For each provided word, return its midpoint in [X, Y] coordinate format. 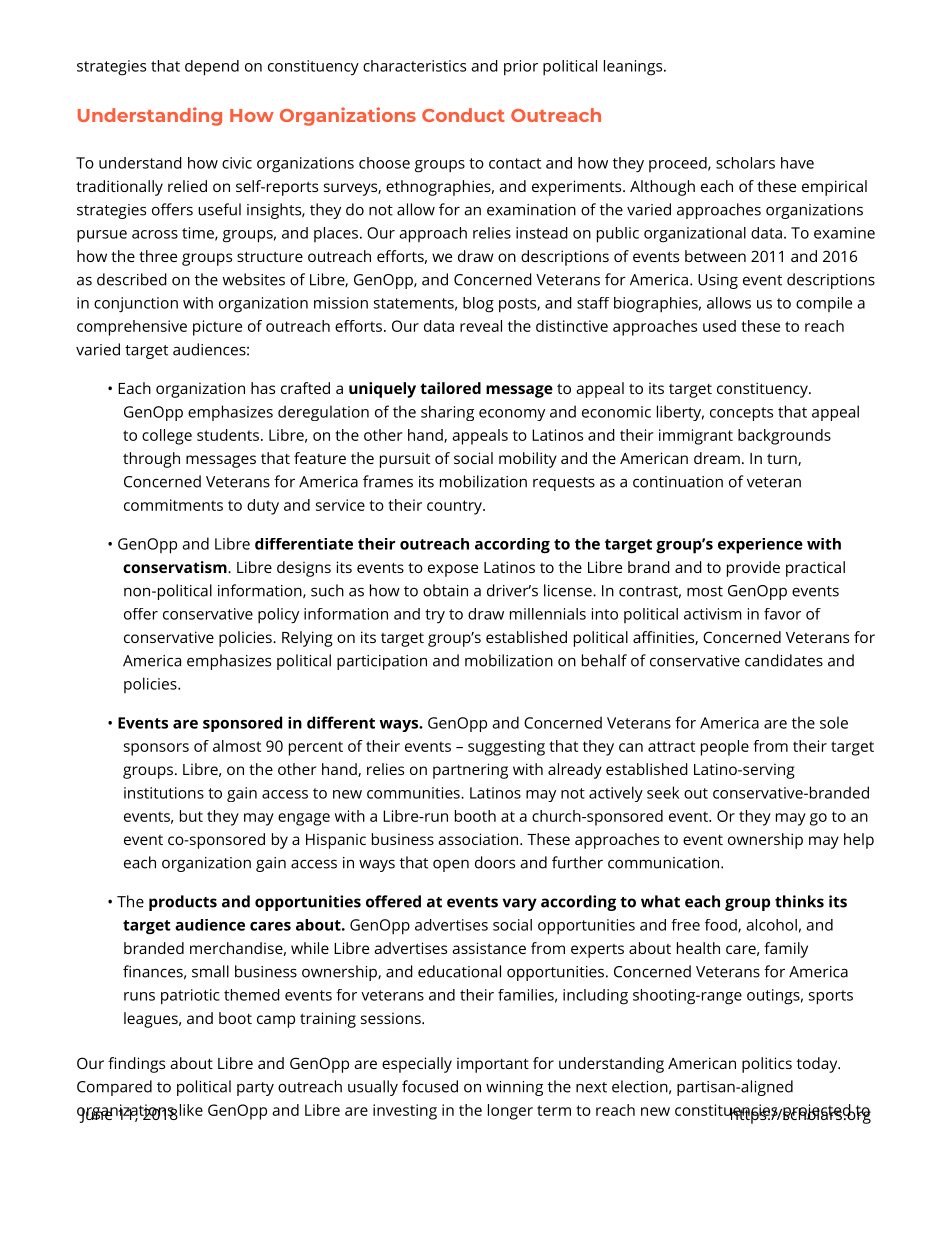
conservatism [176, 567]
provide [753, 569]
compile [824, 304]
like [191, 1110]
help [859, 841]
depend [212, 68]
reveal [481, 326]
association [479, 839]
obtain [445, 590]
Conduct [463, 115]
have [797, 163]
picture [217, 328]
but [191, 816]
